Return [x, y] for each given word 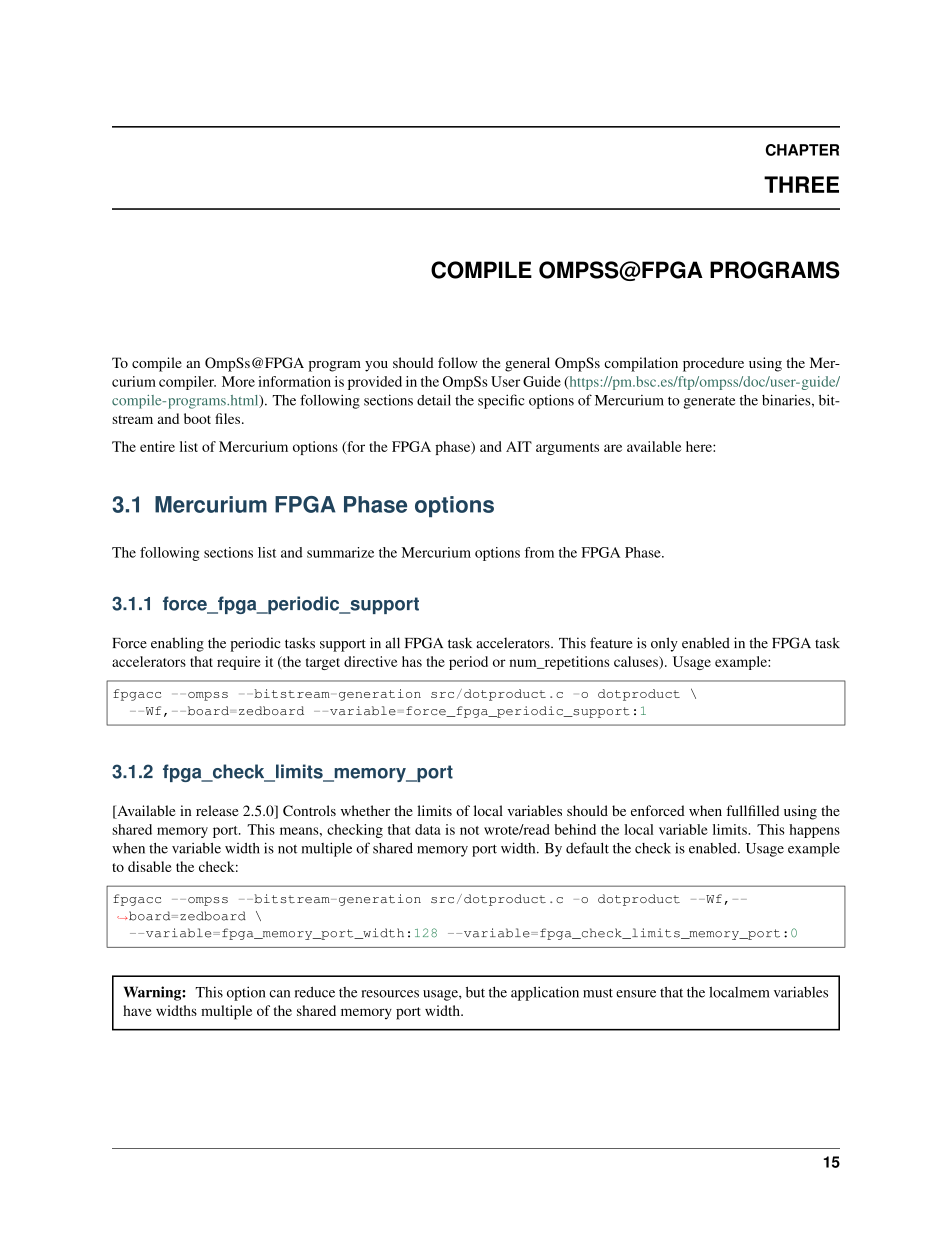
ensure [636, 994]
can [279, 994]
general [527, 364]
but [475, 992]
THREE [801, 184]
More [238, 381]
